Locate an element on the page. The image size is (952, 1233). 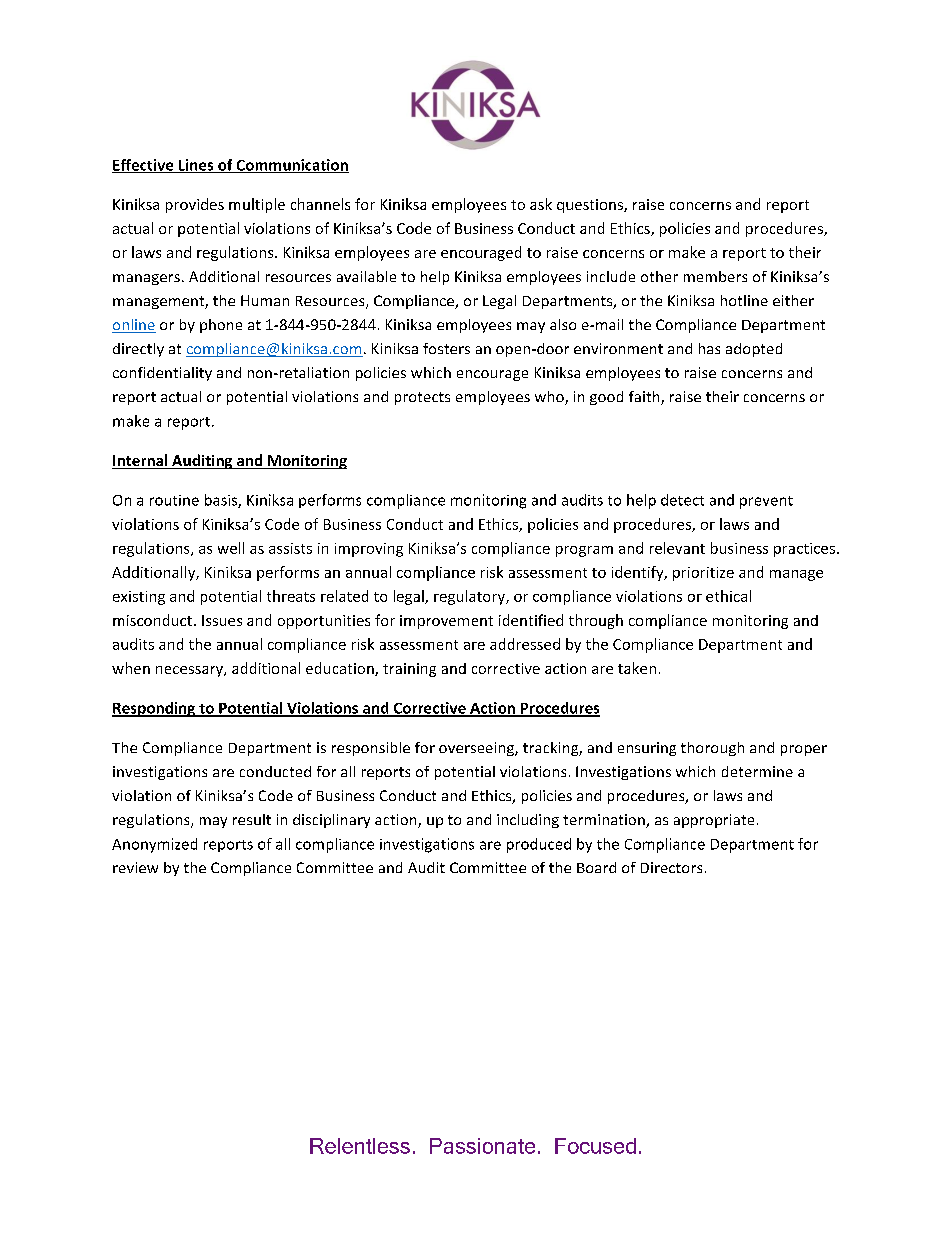
faith is located at coordinates (645, 398).
